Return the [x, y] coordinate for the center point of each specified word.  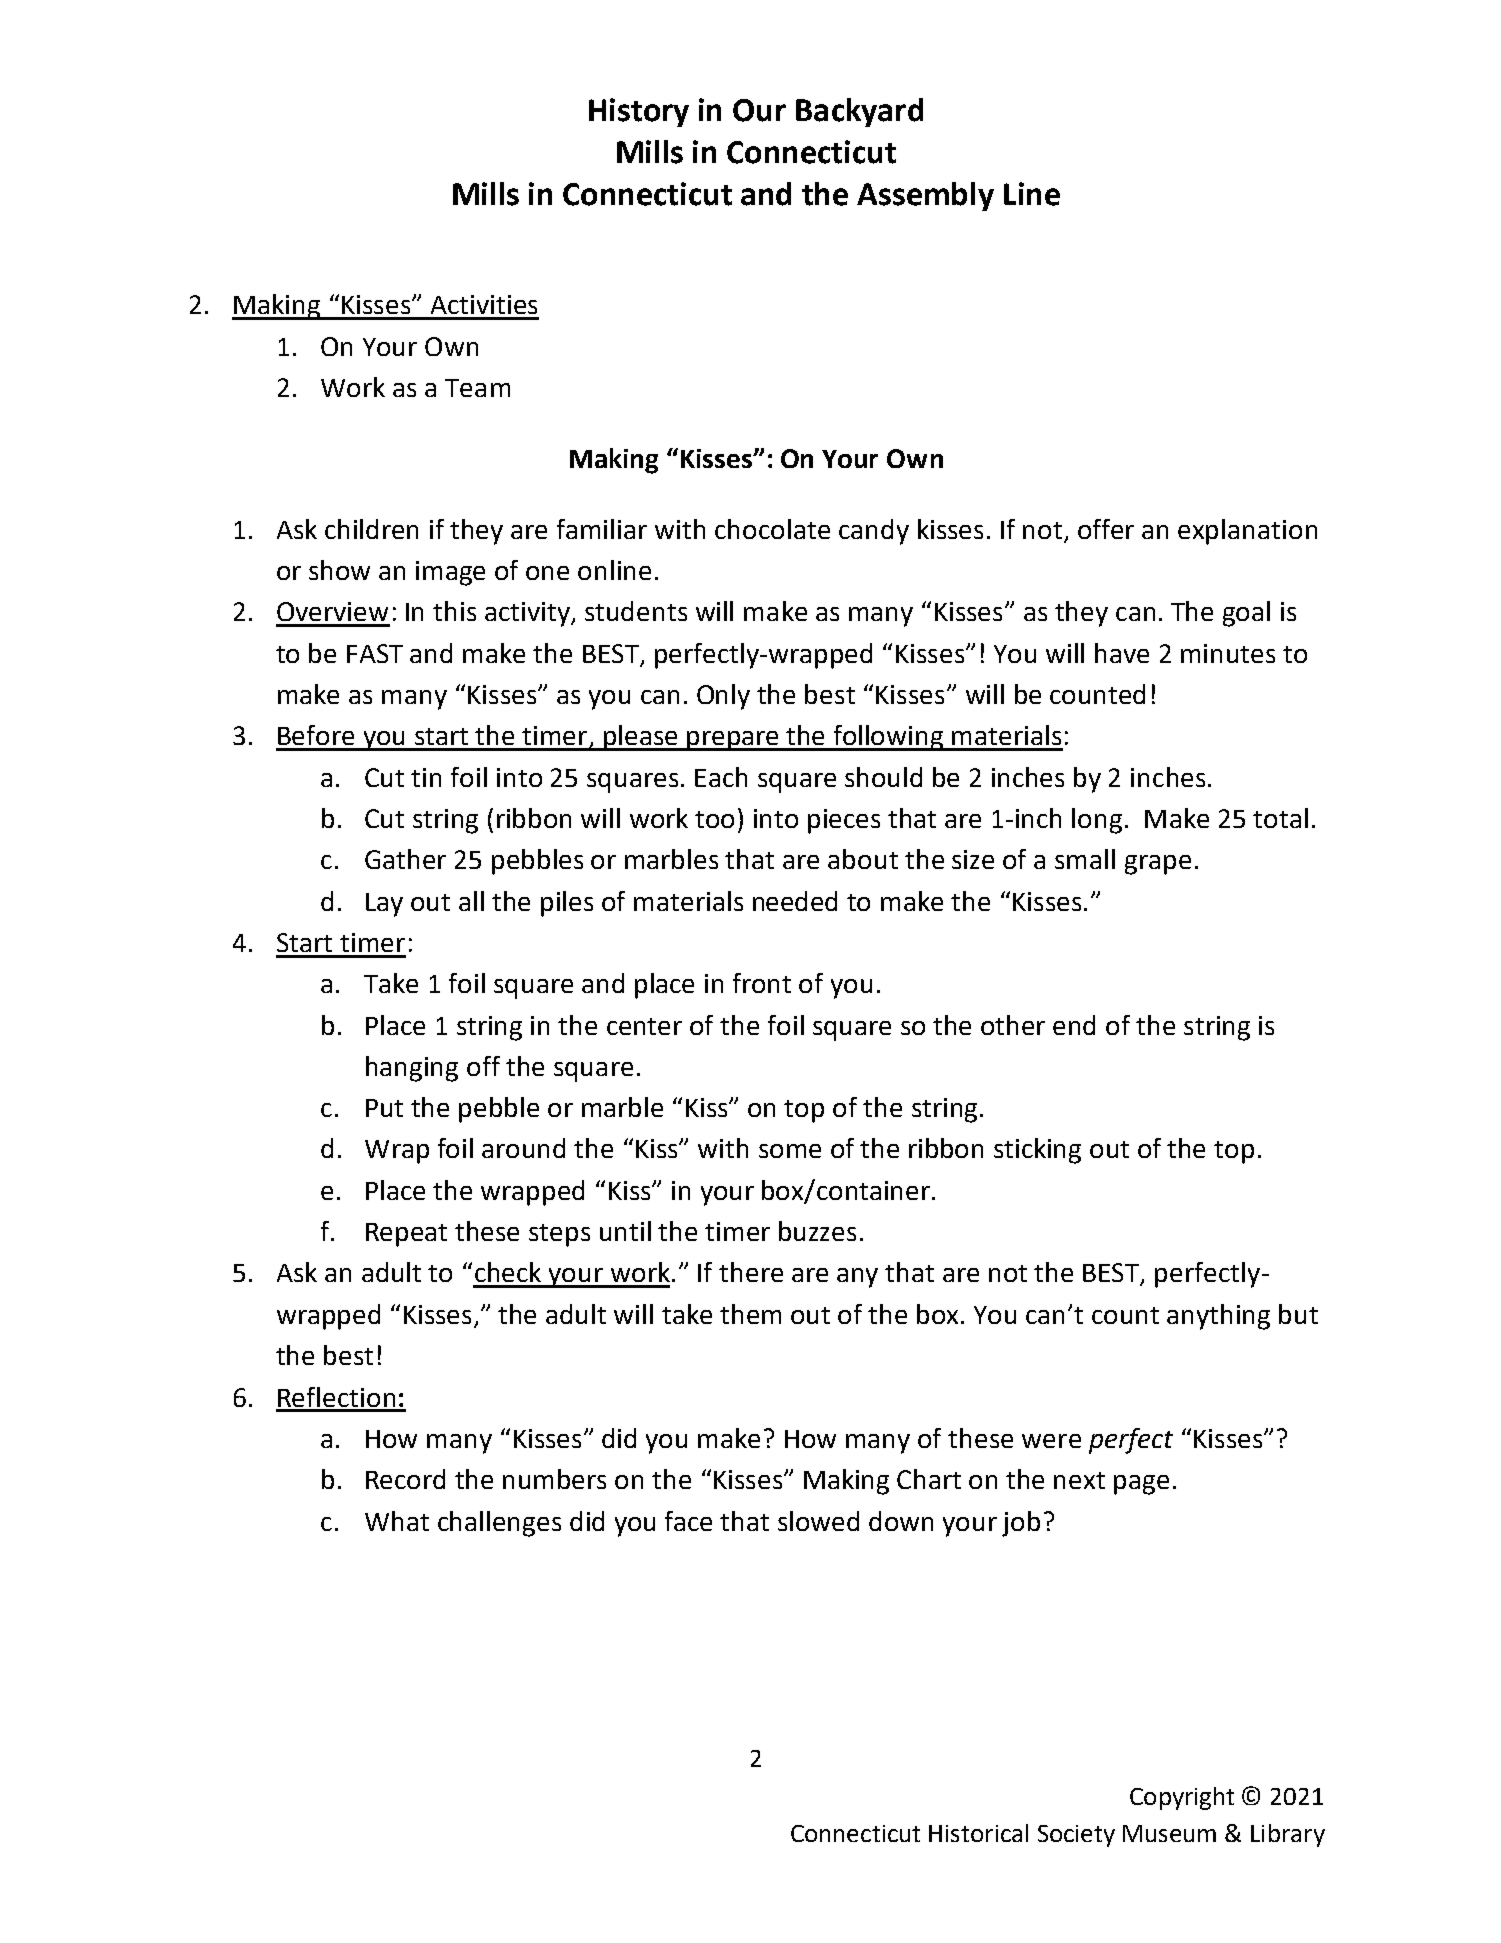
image [450, 573]
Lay [384, 905]
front [762, 983]
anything [1218, 1317]
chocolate [772, 529]
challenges [499, 1524]
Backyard [859, 112]
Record [405, 1479]
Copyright [1182, 1798]
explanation [1247, 532]
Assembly [925, 196]
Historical [978, 1833]
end [1074, 1025]
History [639, 112]
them [750, 1314]
